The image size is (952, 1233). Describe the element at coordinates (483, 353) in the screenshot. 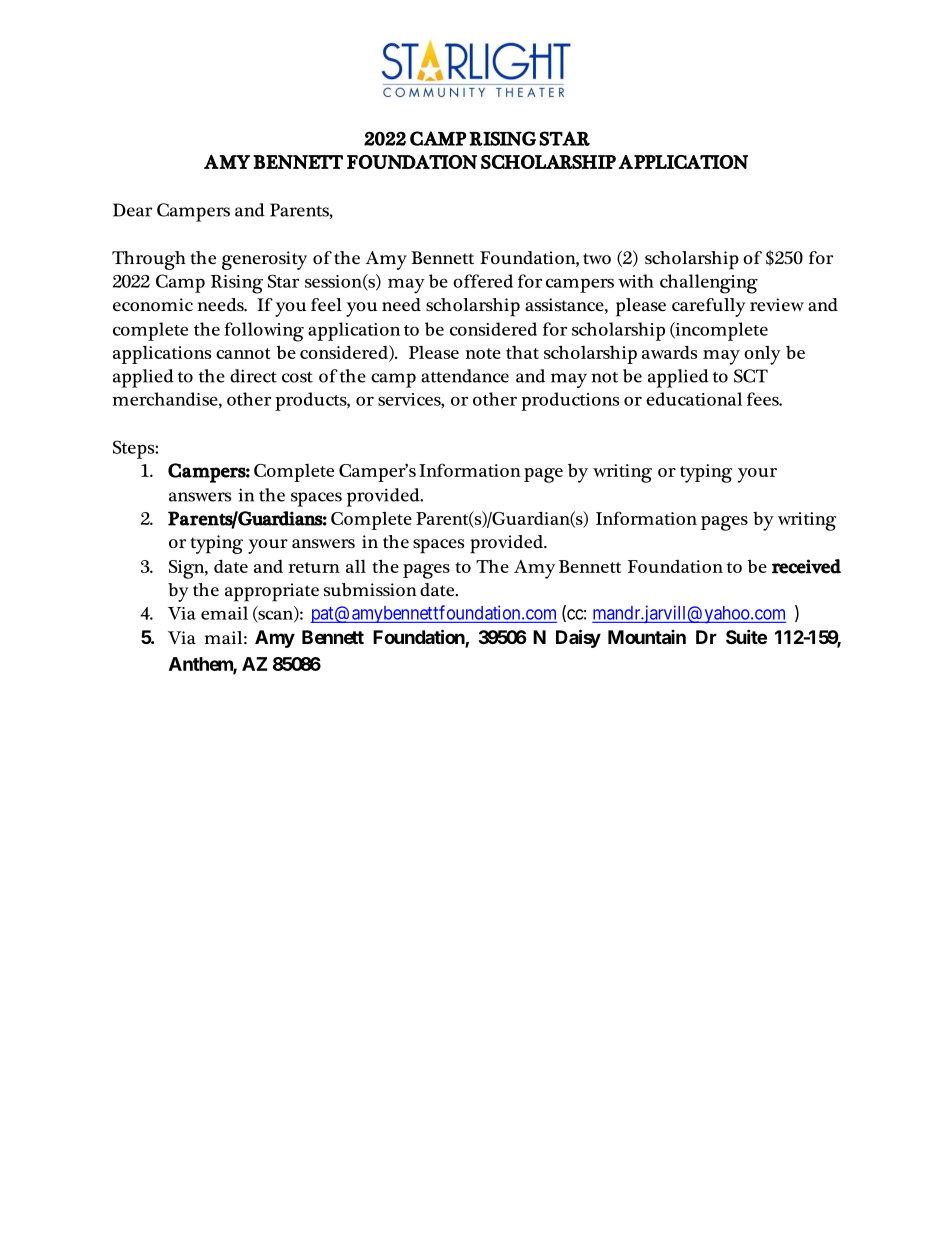

I see `note` at that location.
